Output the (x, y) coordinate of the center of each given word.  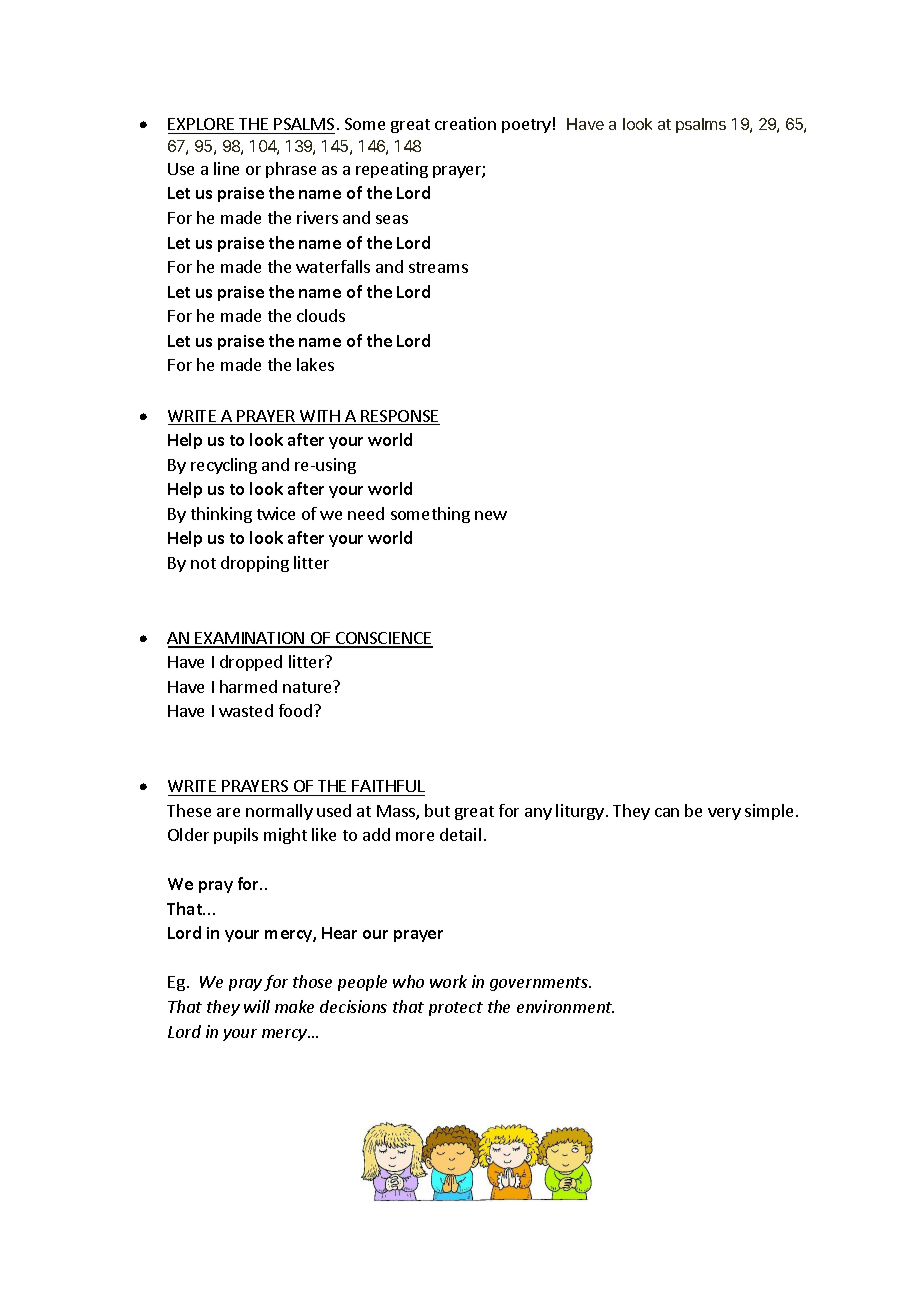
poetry (526, 126)
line (226, 168)
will (257, 1006)
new (491, 515)
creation (465, 123)
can (667, 812)
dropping (255, 564)
